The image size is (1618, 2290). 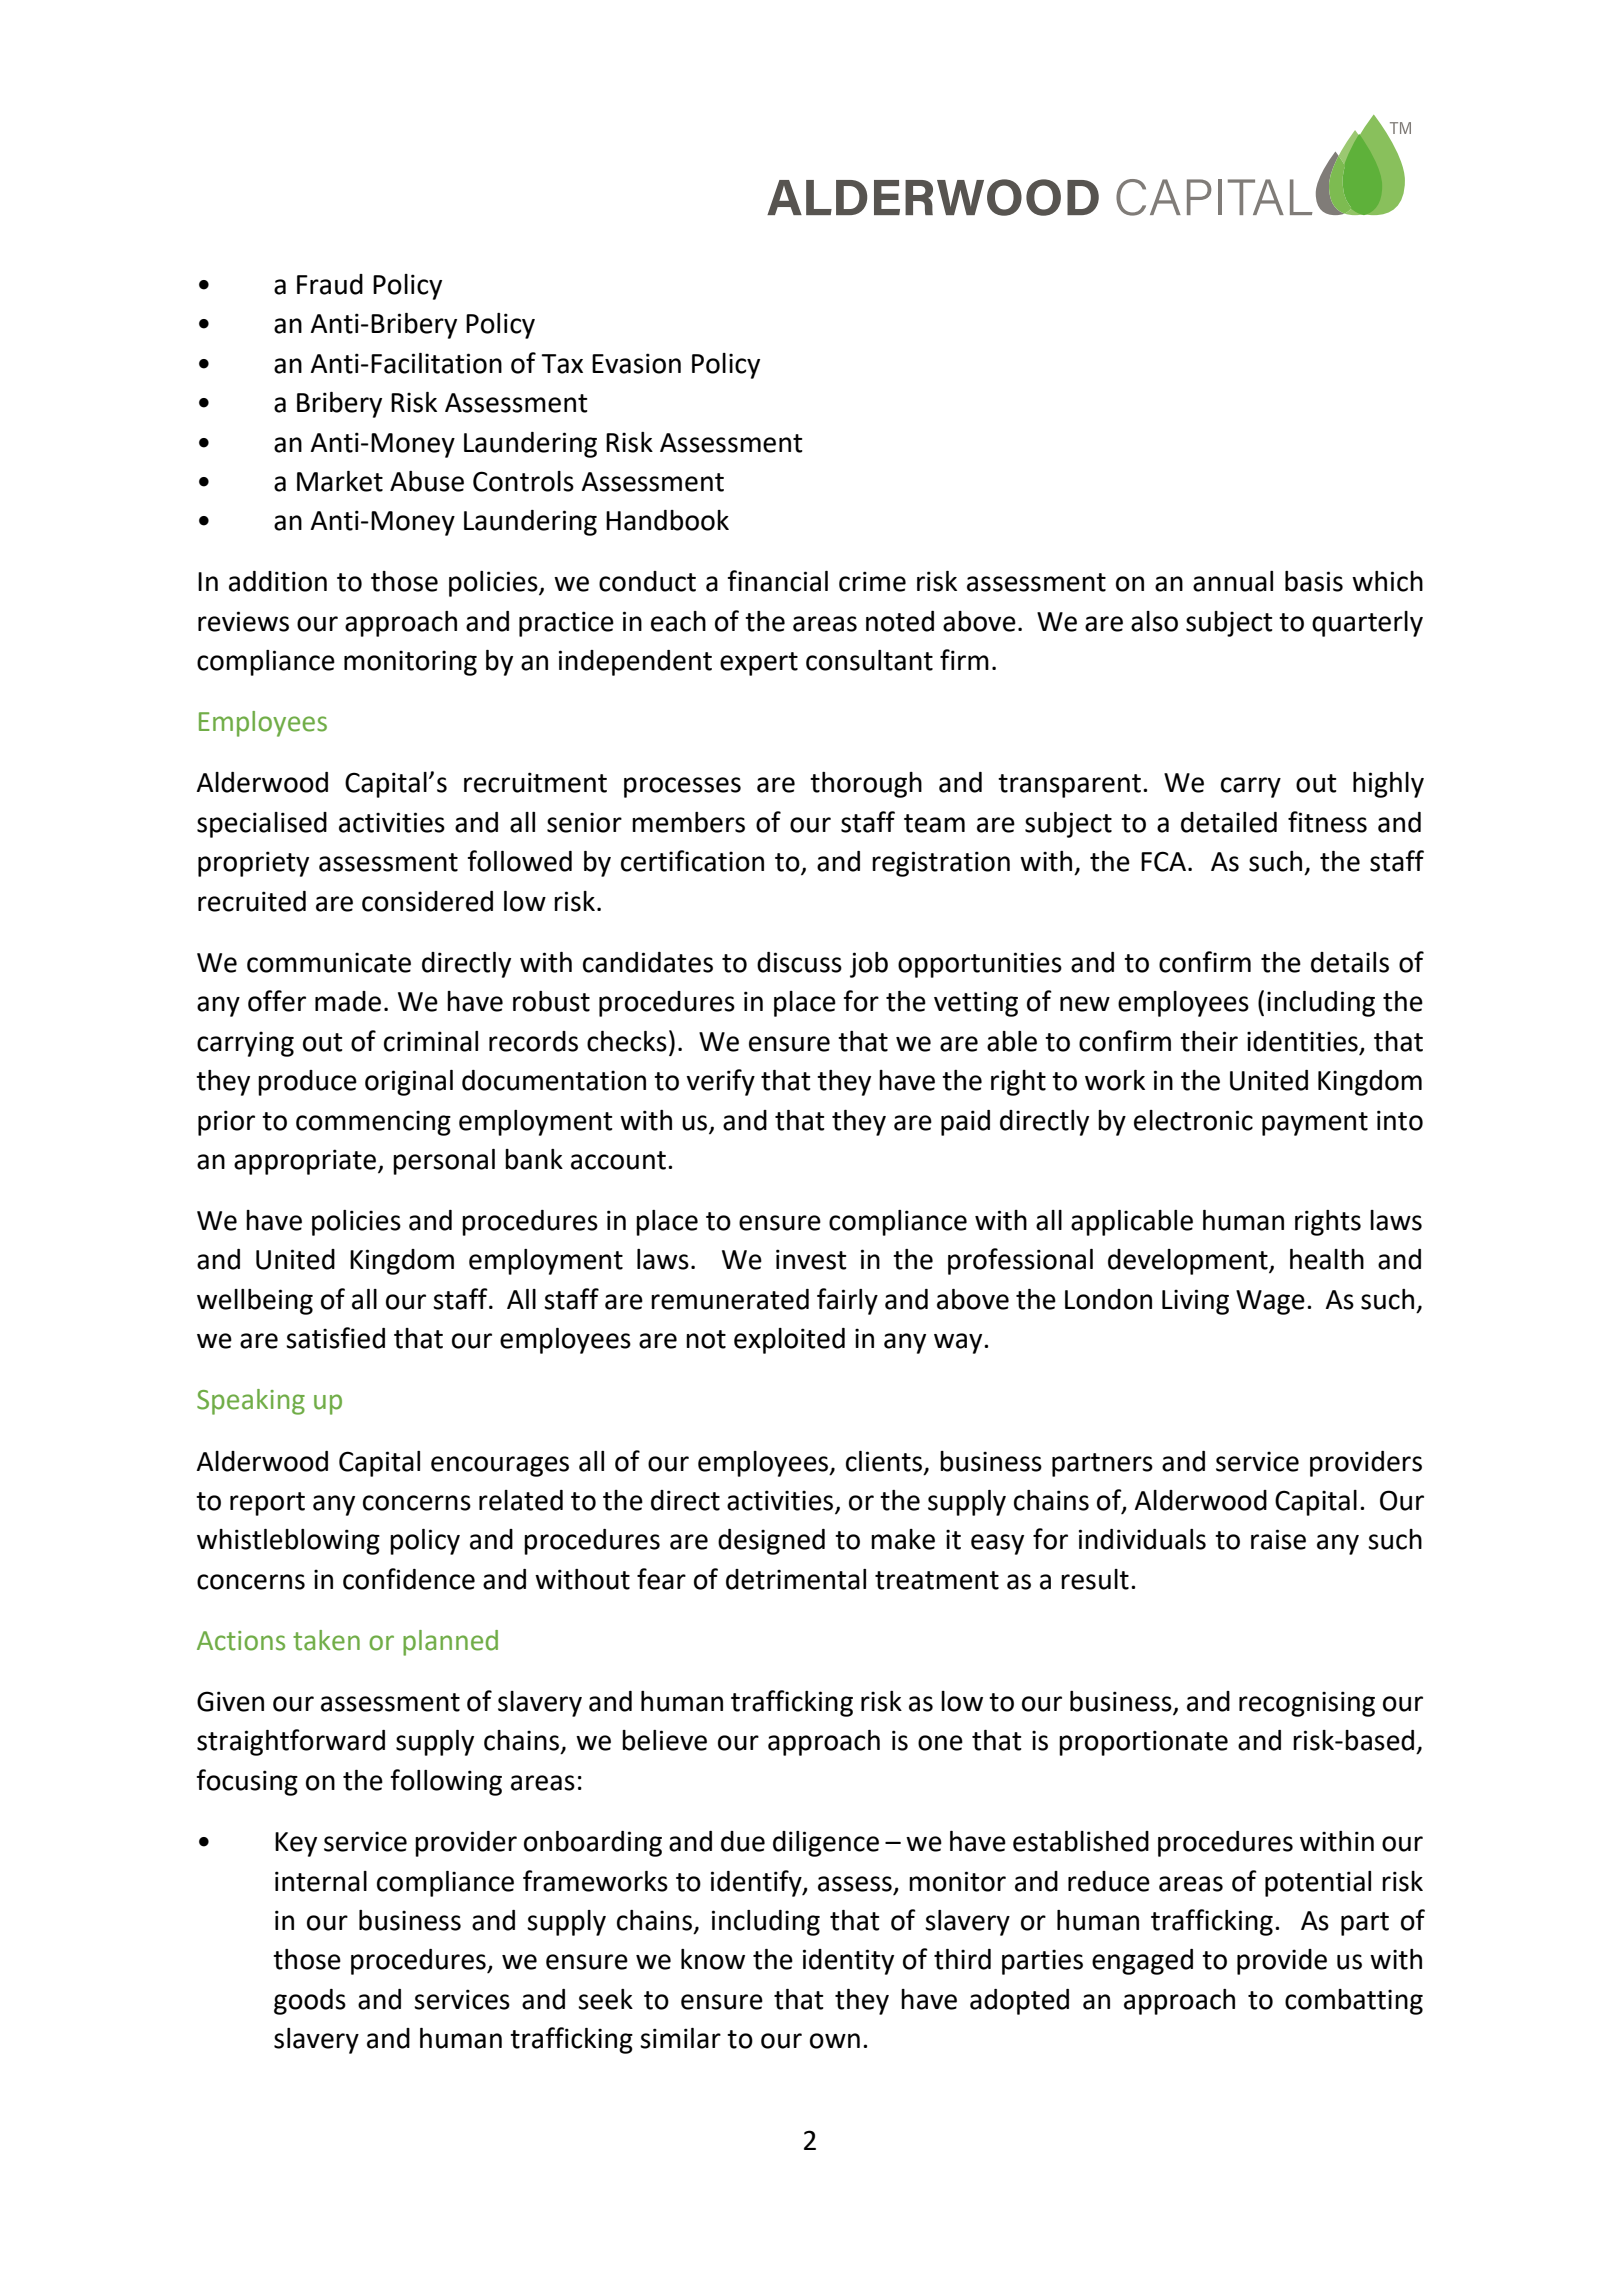 What do you see at coordinates (330, 284) in the document?
I see `Fraud` at bounding box center [330, 284].
